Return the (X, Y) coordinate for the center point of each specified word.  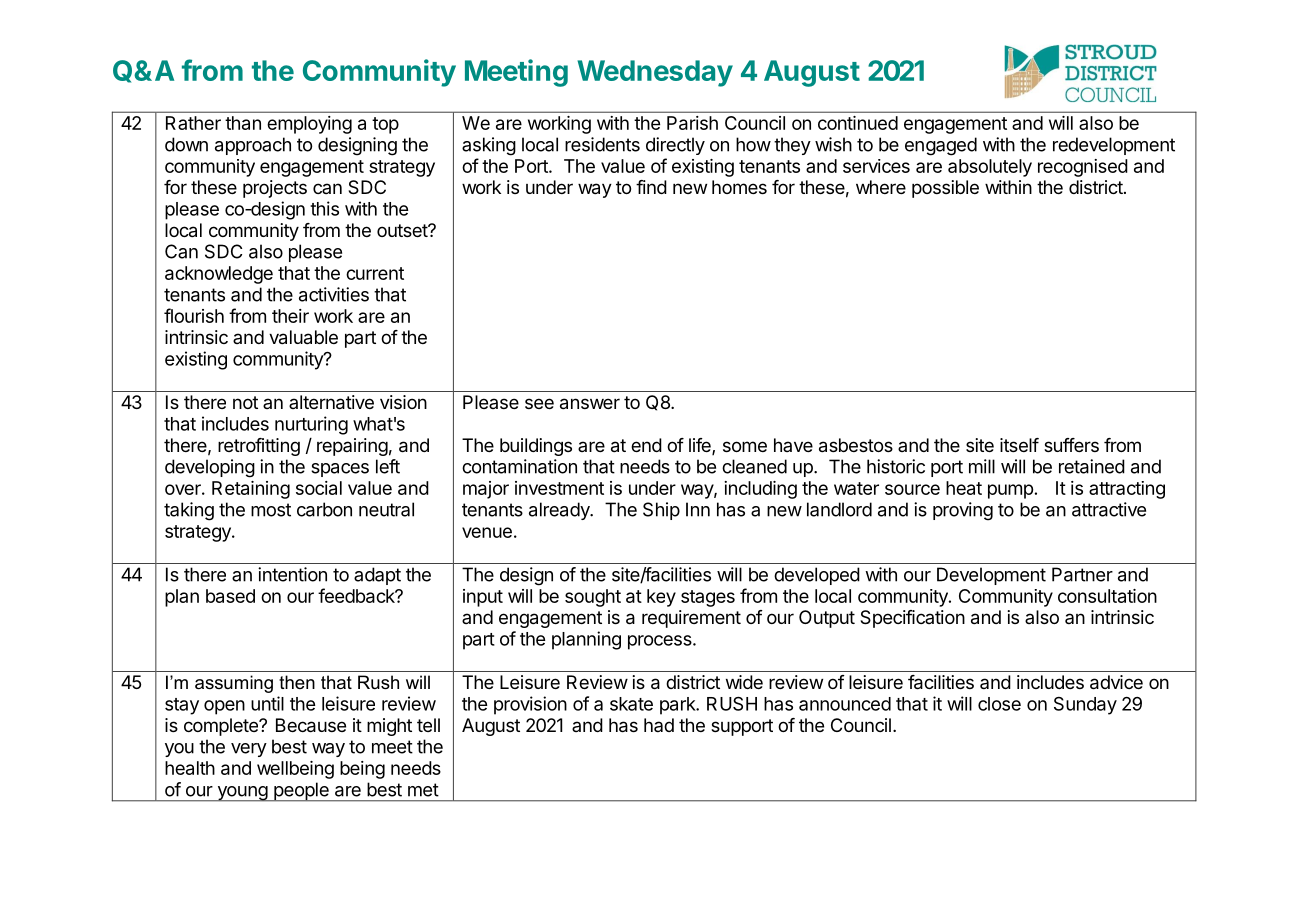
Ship (661, 511)
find (651, 187)
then (297, 682)
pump (1010, 491)
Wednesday (655, 73)
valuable (303, 337)
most (271, 510)
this (324, 208)
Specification (912, 619)
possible (945, 189)
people (301, 792)
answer (590, 404)
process (661, 642)
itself (1019, 445)
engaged (941, 146)
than (243, 123)
